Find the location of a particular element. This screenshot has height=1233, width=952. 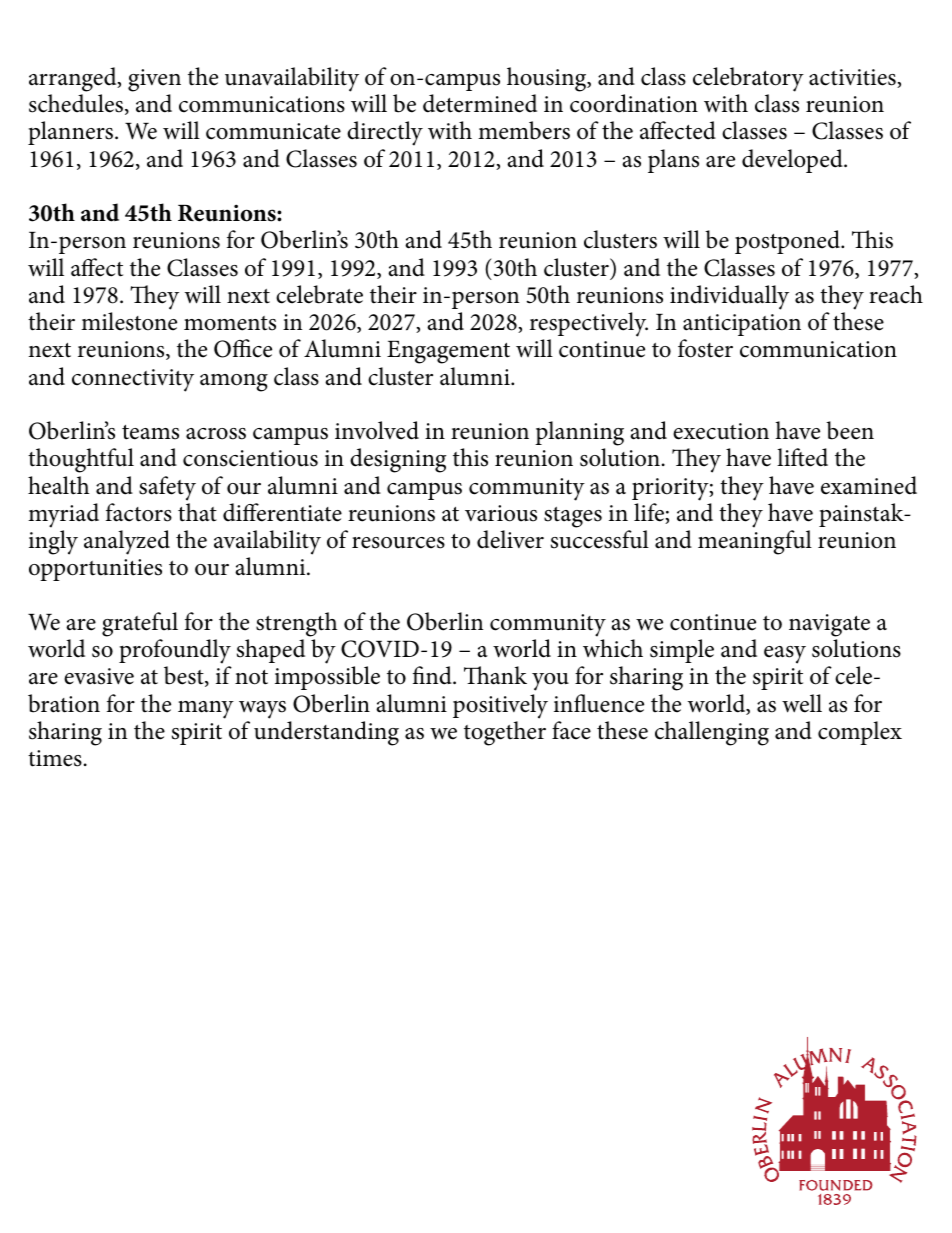

together is located at coordinates (505, 733).
